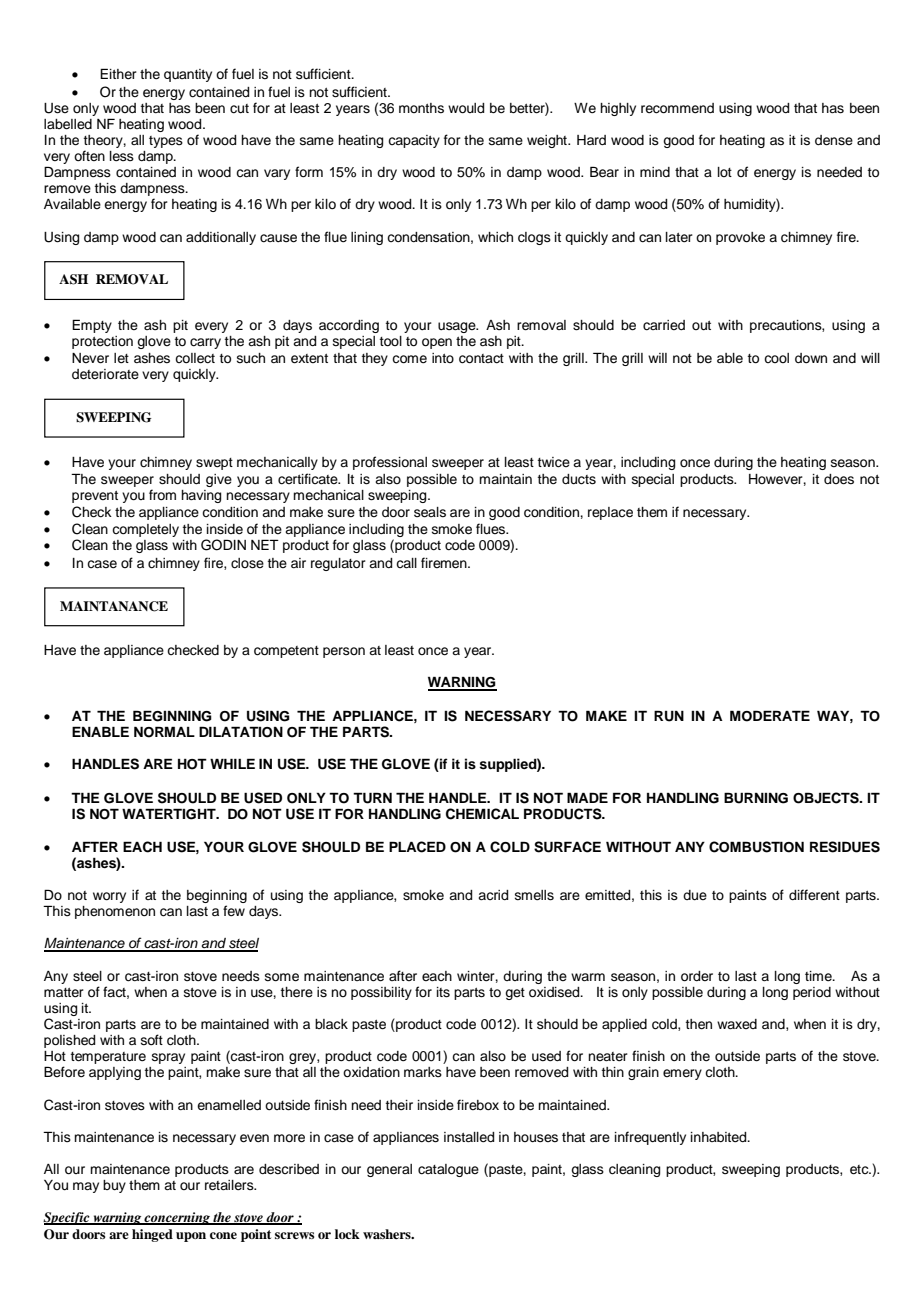 Image resolution: width=924 pixels, height=1308 pixels. What do you see at coordinates (115, 912) in the image?
I see `phenomenon` at bounding box center [115, 912].
